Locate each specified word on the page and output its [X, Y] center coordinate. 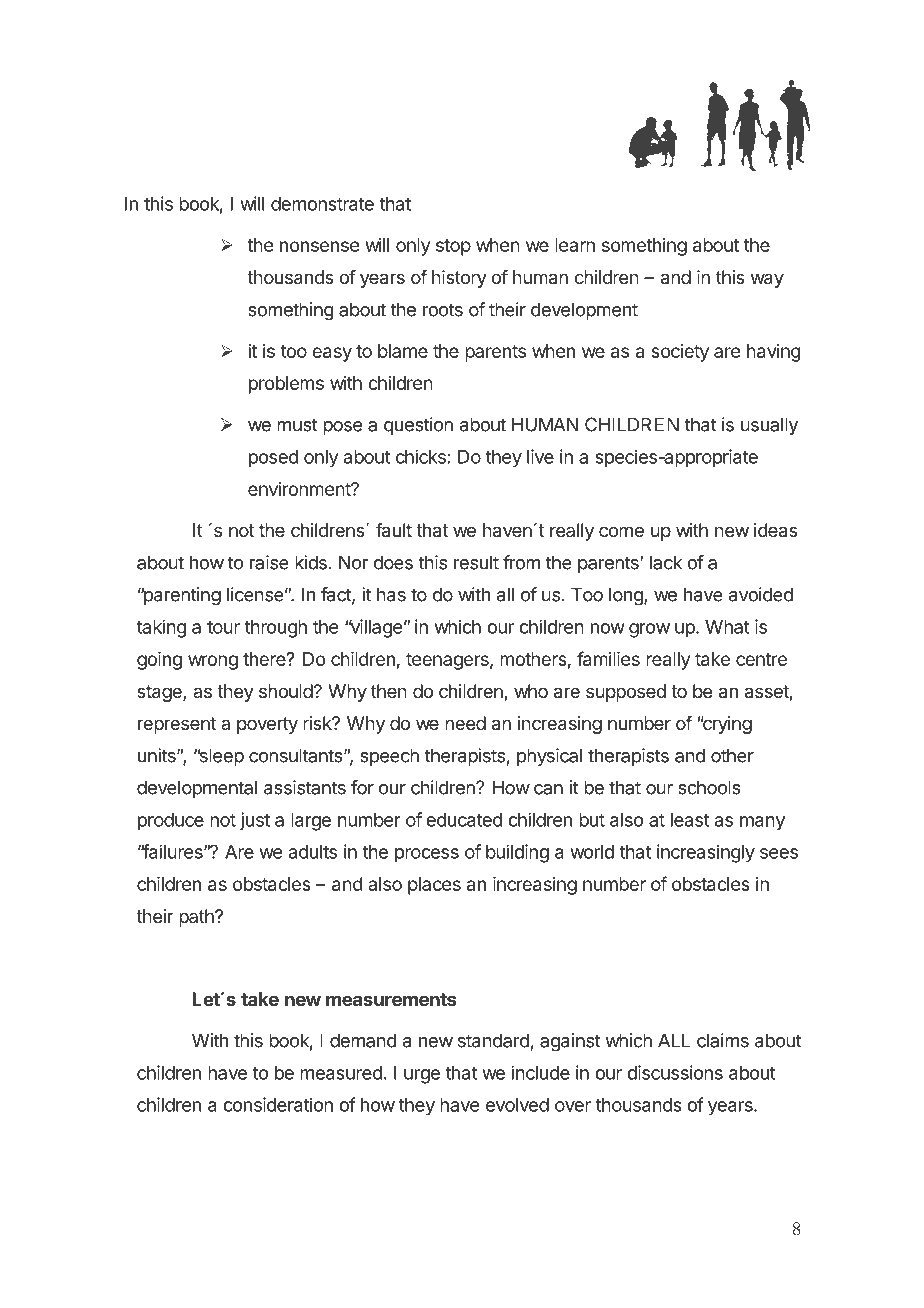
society [680, 353]
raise [269, 562]
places [434, 886]
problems [286, 385]
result [476, 562]
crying [726, 725]
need [465, 723]
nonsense [319, 246]
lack [666, 562]
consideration [278, 1104]
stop [453, 247]
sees [779, 853]
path [197, 918]
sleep [220, 757]
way [767, 280]
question [418, 426]
